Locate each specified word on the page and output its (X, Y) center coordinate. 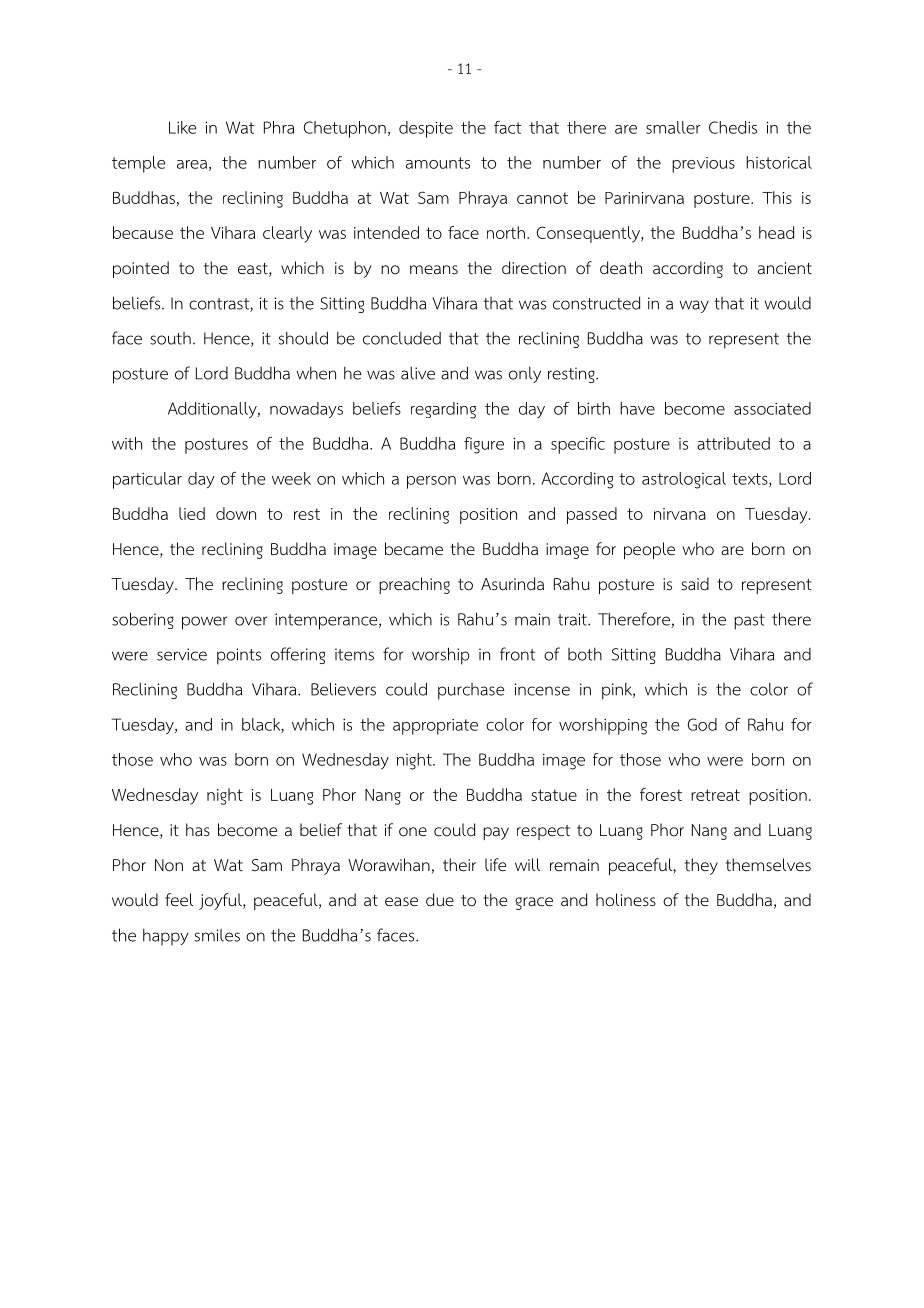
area (192, 164)
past (749, 622)
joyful (221, 901)
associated (772, 408)
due (440, 899)
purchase (471, 691)
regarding (443, 410)
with (127, 443)
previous (703, 165)
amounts (438, 163)
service (182, 654)
